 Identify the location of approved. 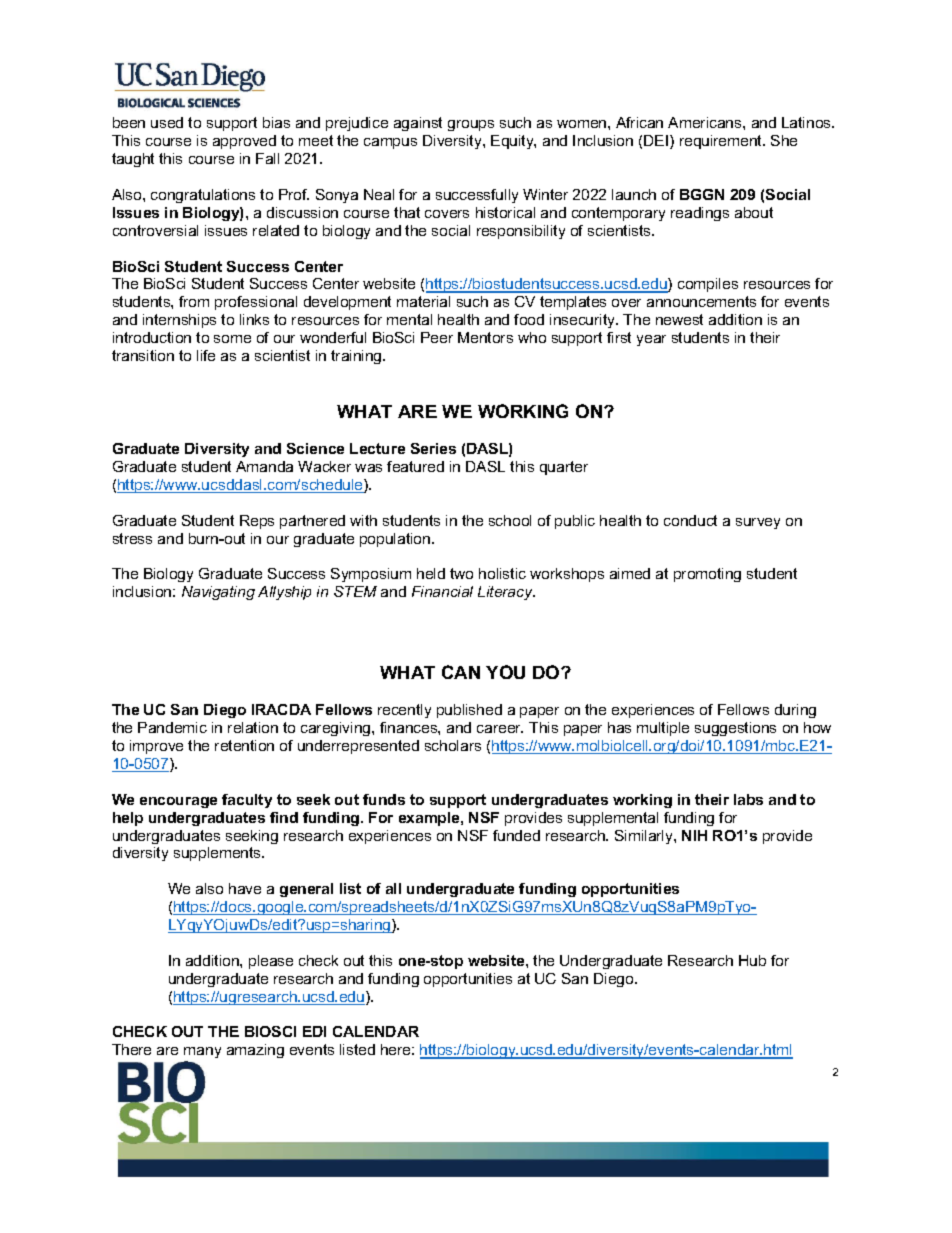
(244, 142).
